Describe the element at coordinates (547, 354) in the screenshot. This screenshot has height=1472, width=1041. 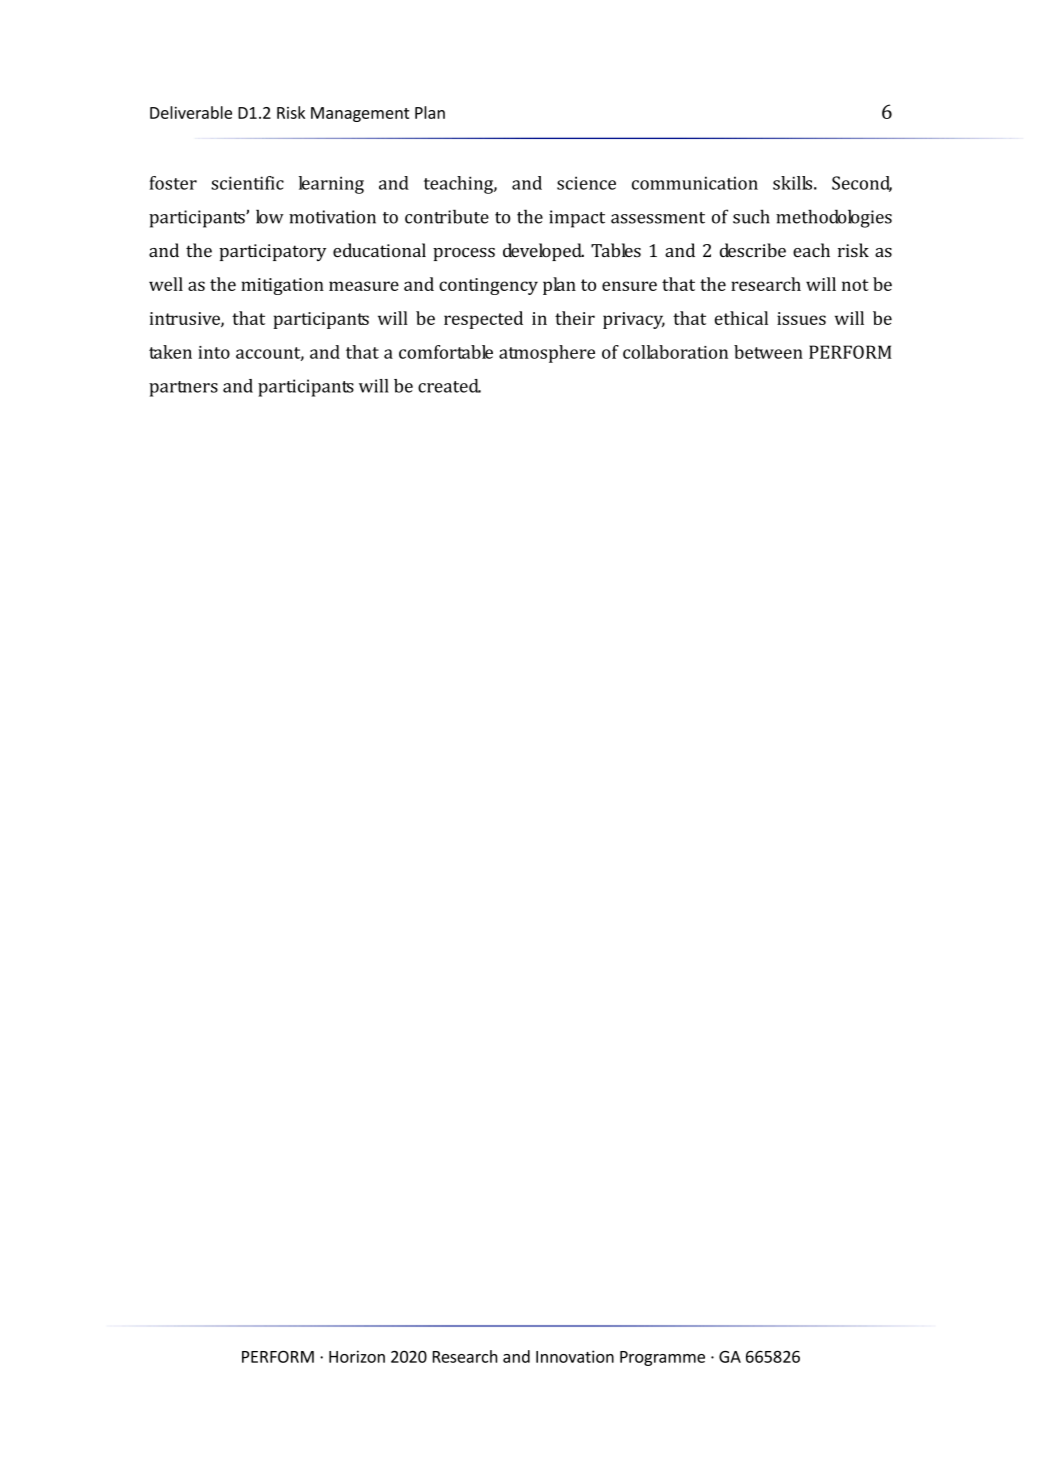
I see `atmosphere` at that location.
